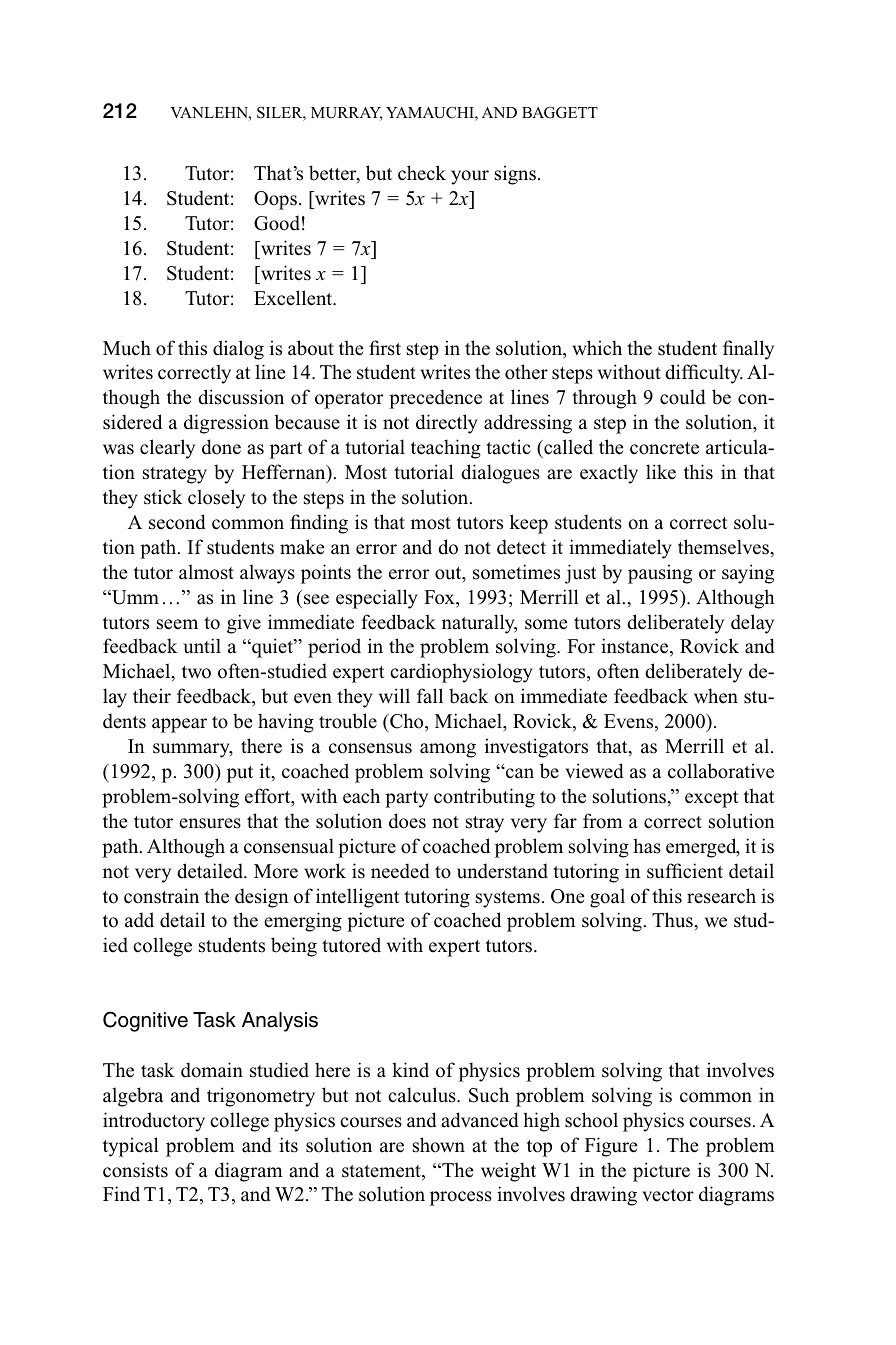 The height and width of the screenshot is (1345, 896). What do you see at coordinates (202, 646) in the screenshot?
I see `until` at bounding box center [202, 646].
